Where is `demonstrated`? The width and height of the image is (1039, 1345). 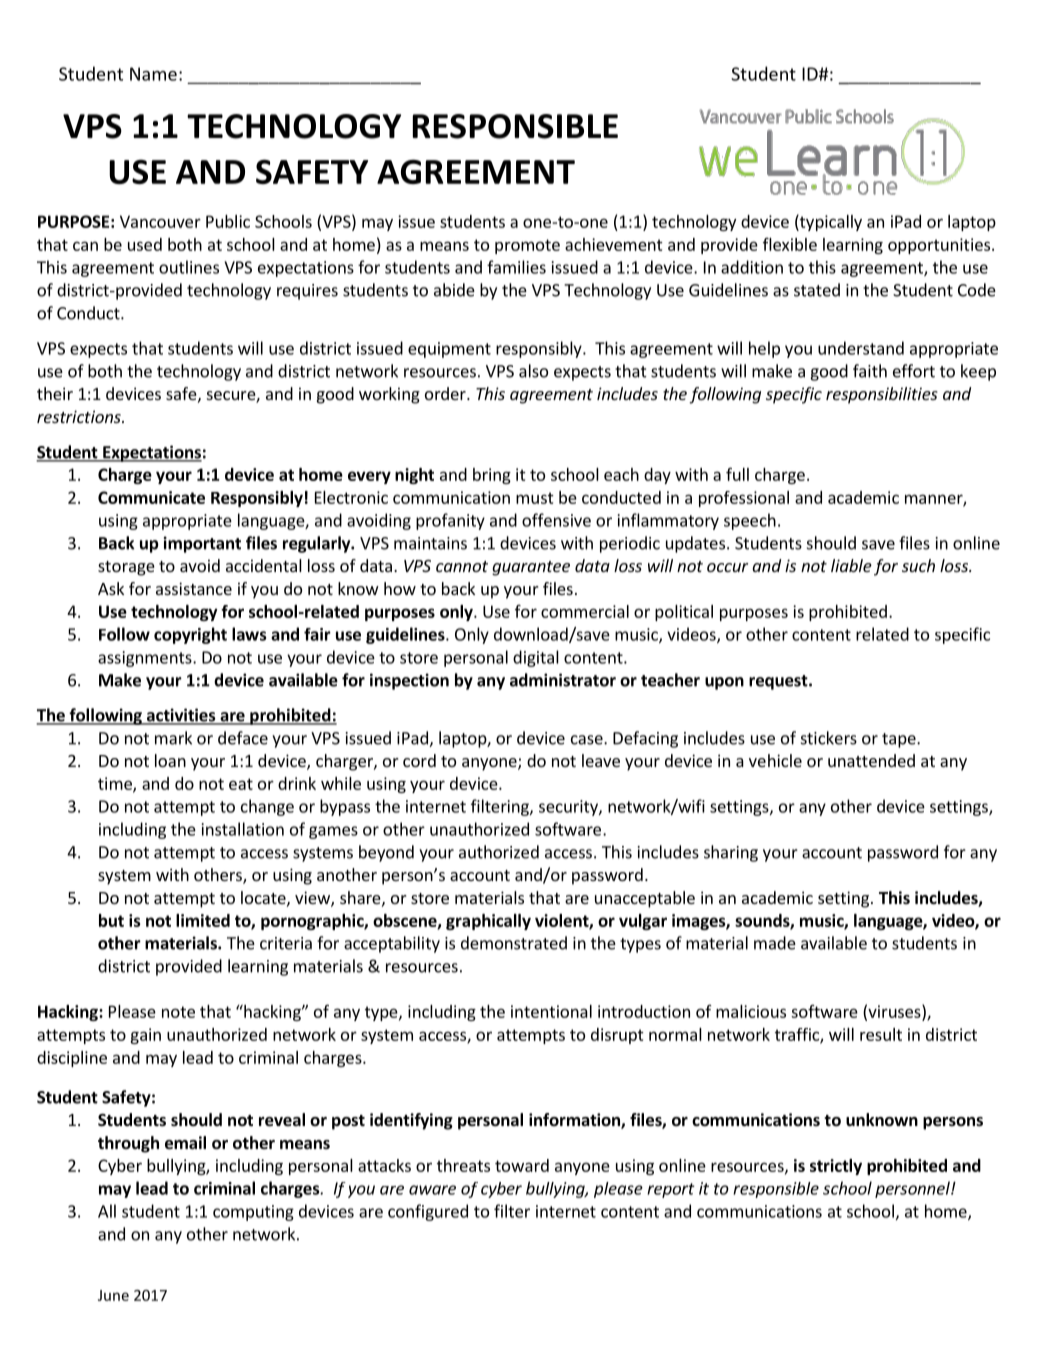 demonstrated is located at coordinates (514, 943).
